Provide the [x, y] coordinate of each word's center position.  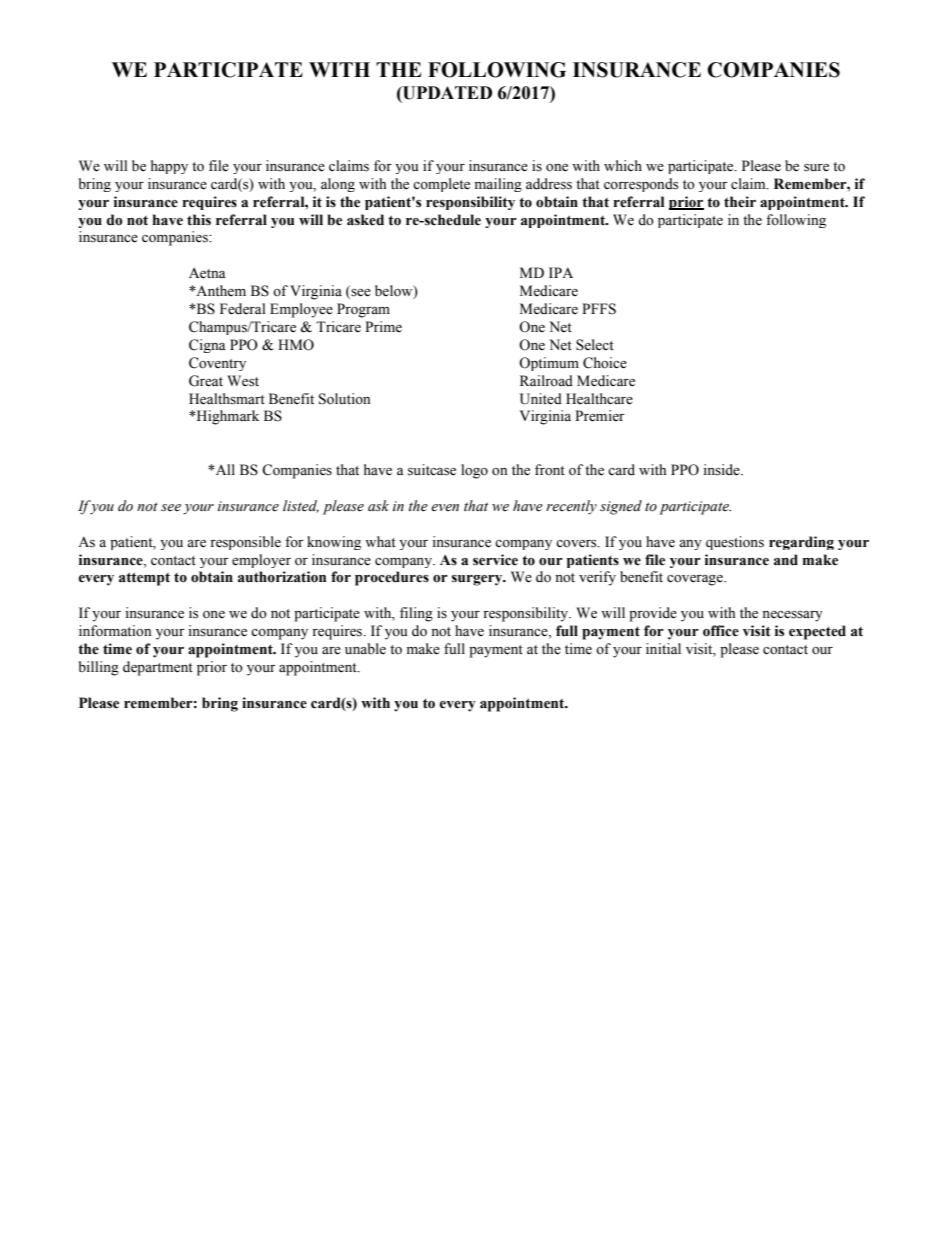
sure [816, 168]
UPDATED [446, 93]
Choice [605, 363]
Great [206, 381]
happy [169, 167]
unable [365, 649]
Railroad [546, 381]
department [158, 668]
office [721, 631]
